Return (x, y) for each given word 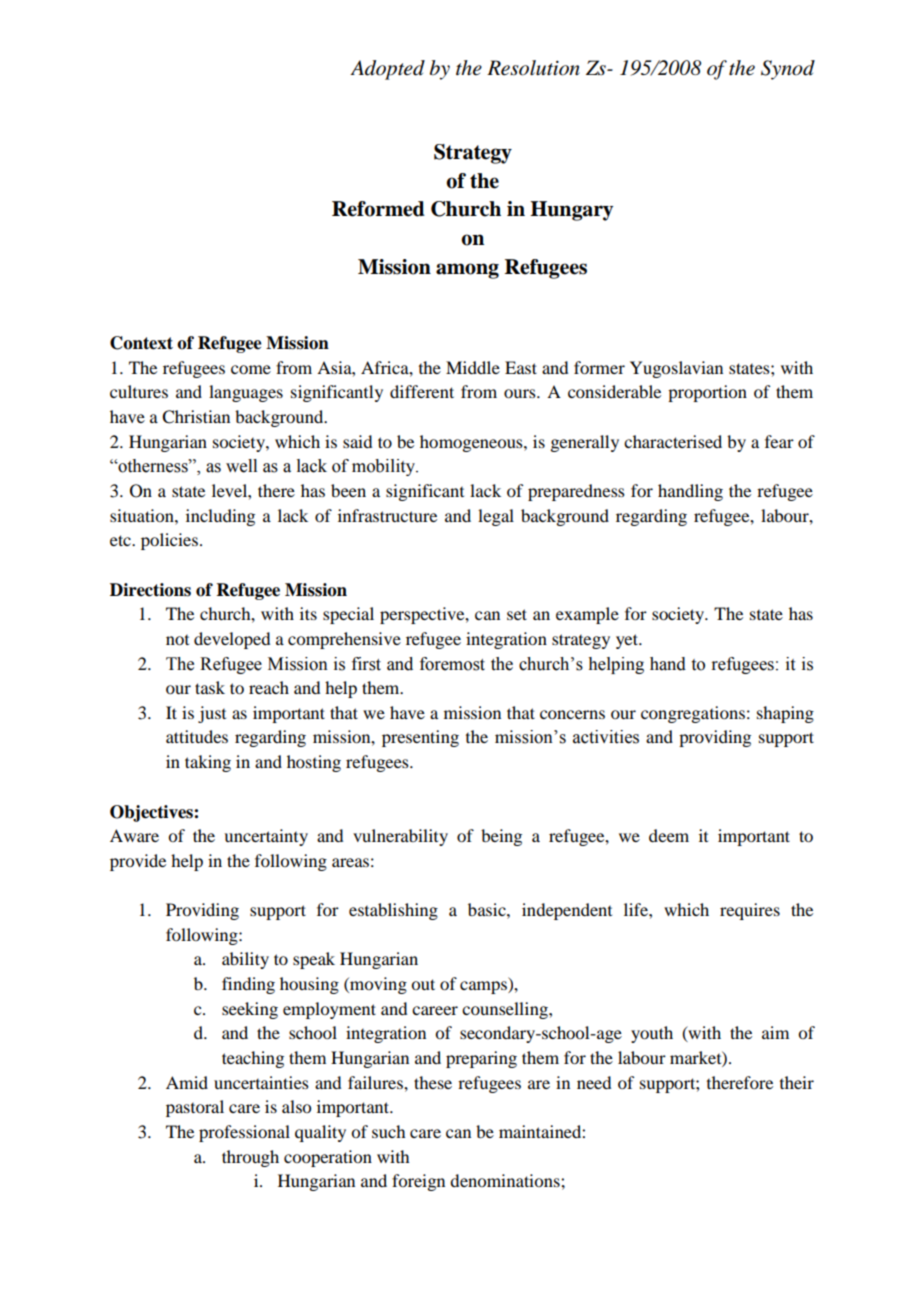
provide (138, 862)
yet (628, 641)
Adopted (387, 70)
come (251, 369)
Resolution (533, 68)
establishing (393, 911)
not (177, 640)
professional (244, 1133)
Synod (788, 70)
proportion (707, 393)
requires (750, 911)
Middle (473, 367)
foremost (452, 664)
